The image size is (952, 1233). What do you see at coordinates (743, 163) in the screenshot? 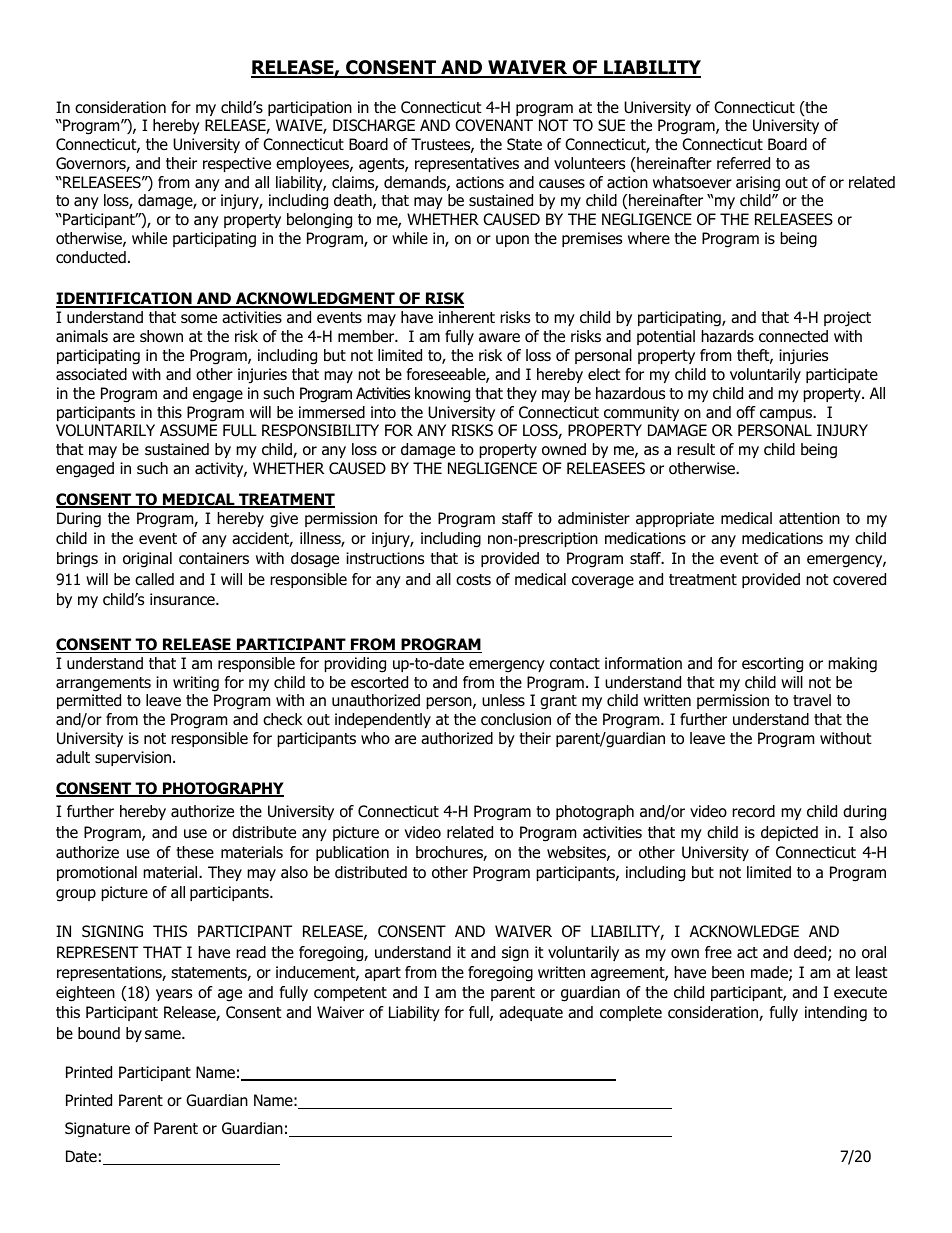
I see `referred` at bounding box center [743, 163].
